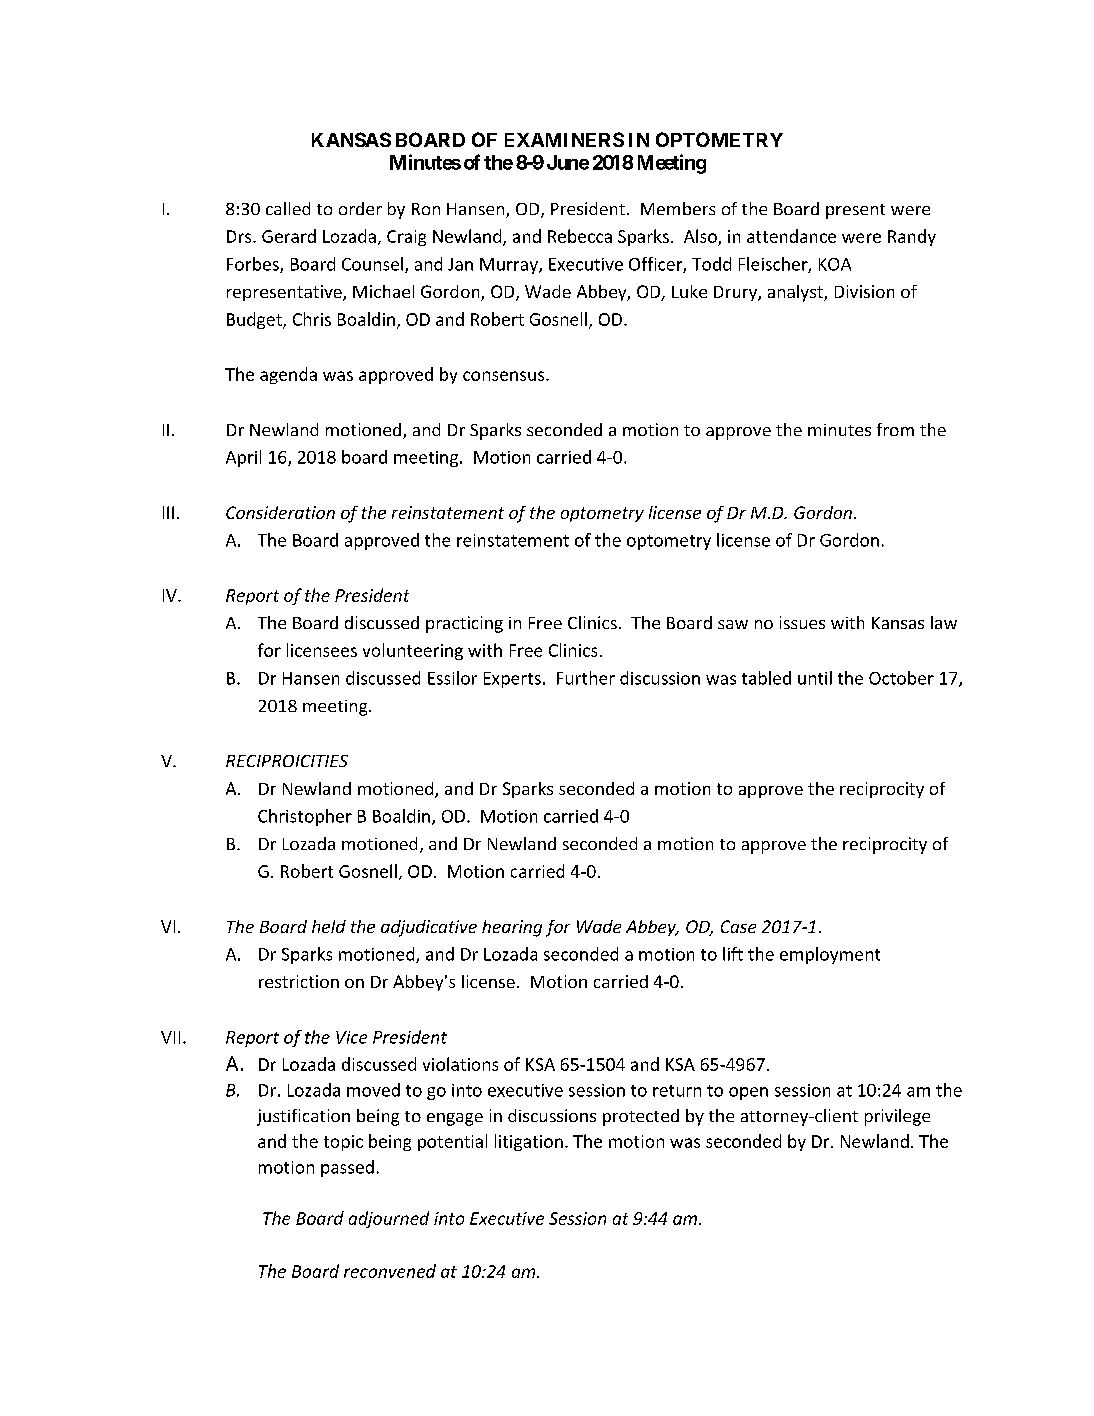  I want to click on privilege, so click(897, 1117).
